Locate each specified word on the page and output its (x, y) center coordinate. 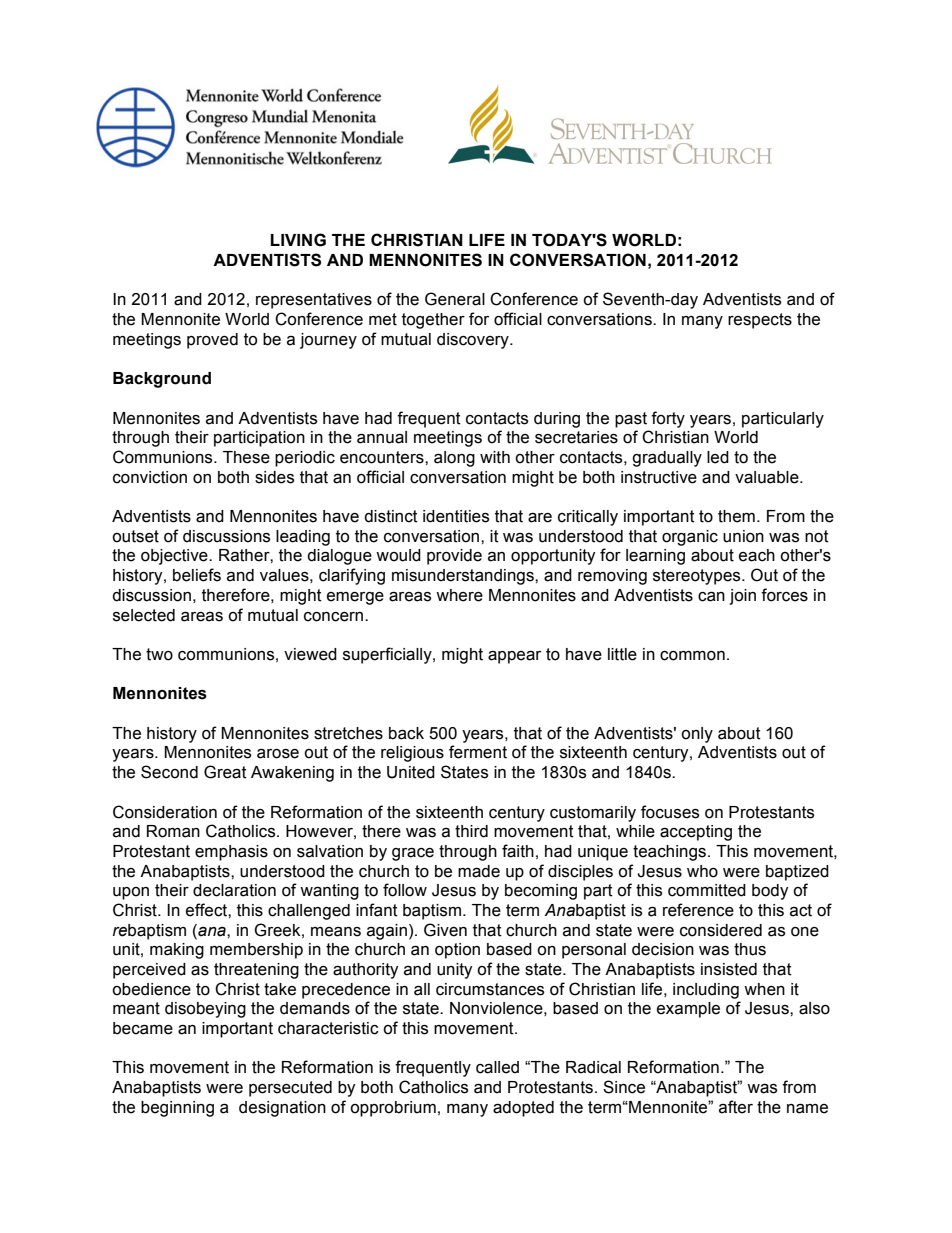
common (692, 656)
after (736, 1107)
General (455, 299)
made (479, 871)
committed (707, 890)
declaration (234, 890)
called (497, 1067)
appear (514, 657)
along (454, 459)
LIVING (298, 240)
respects (760, 321)
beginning (177, 1109)
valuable (768, 477)
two (159, 654)
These (246, 457)
